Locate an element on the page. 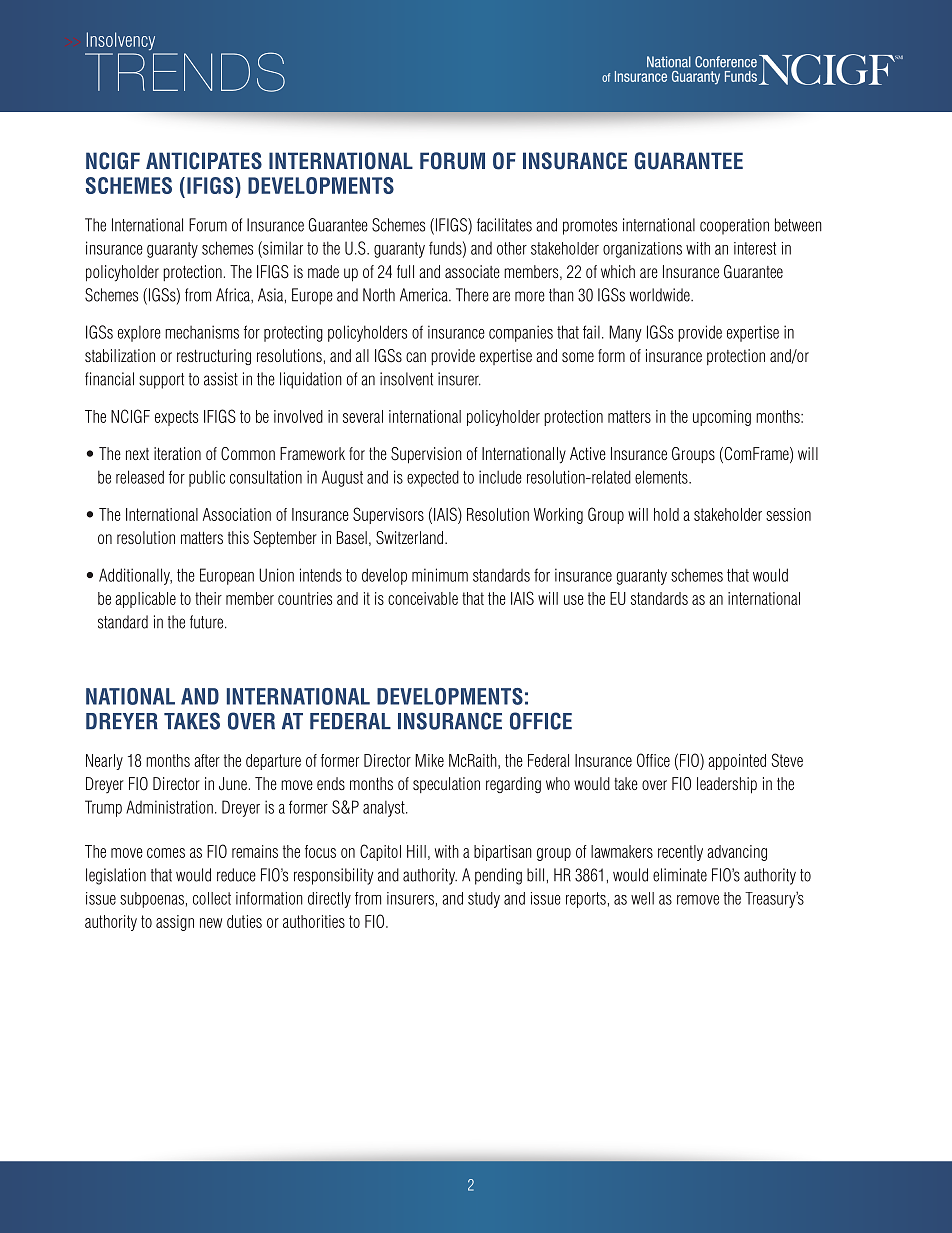 This page has width=952, height=1233. session is located at coordinates (788, 514).
